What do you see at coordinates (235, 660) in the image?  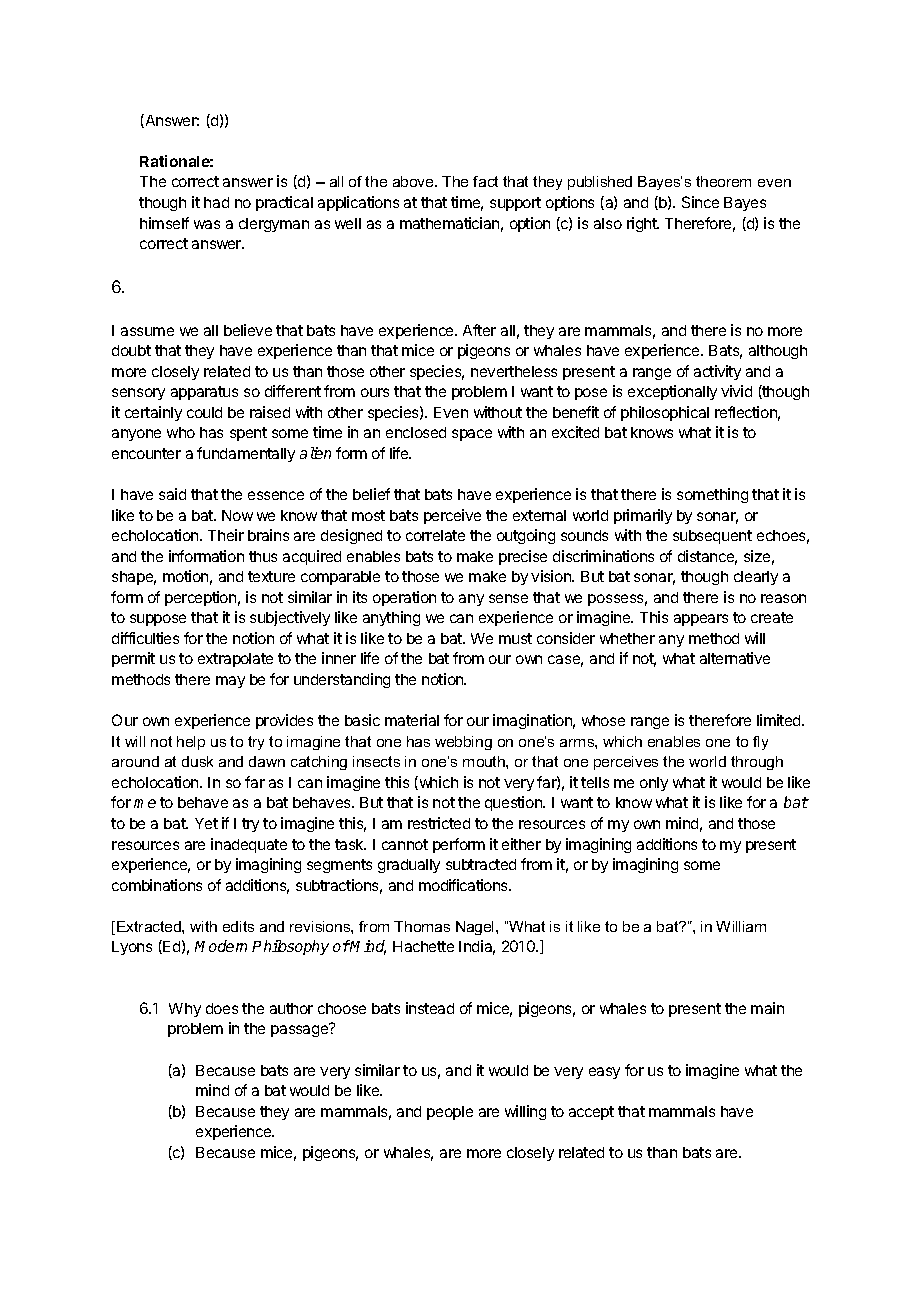 I see `extrapolate` at bounding box center [235, 660].
